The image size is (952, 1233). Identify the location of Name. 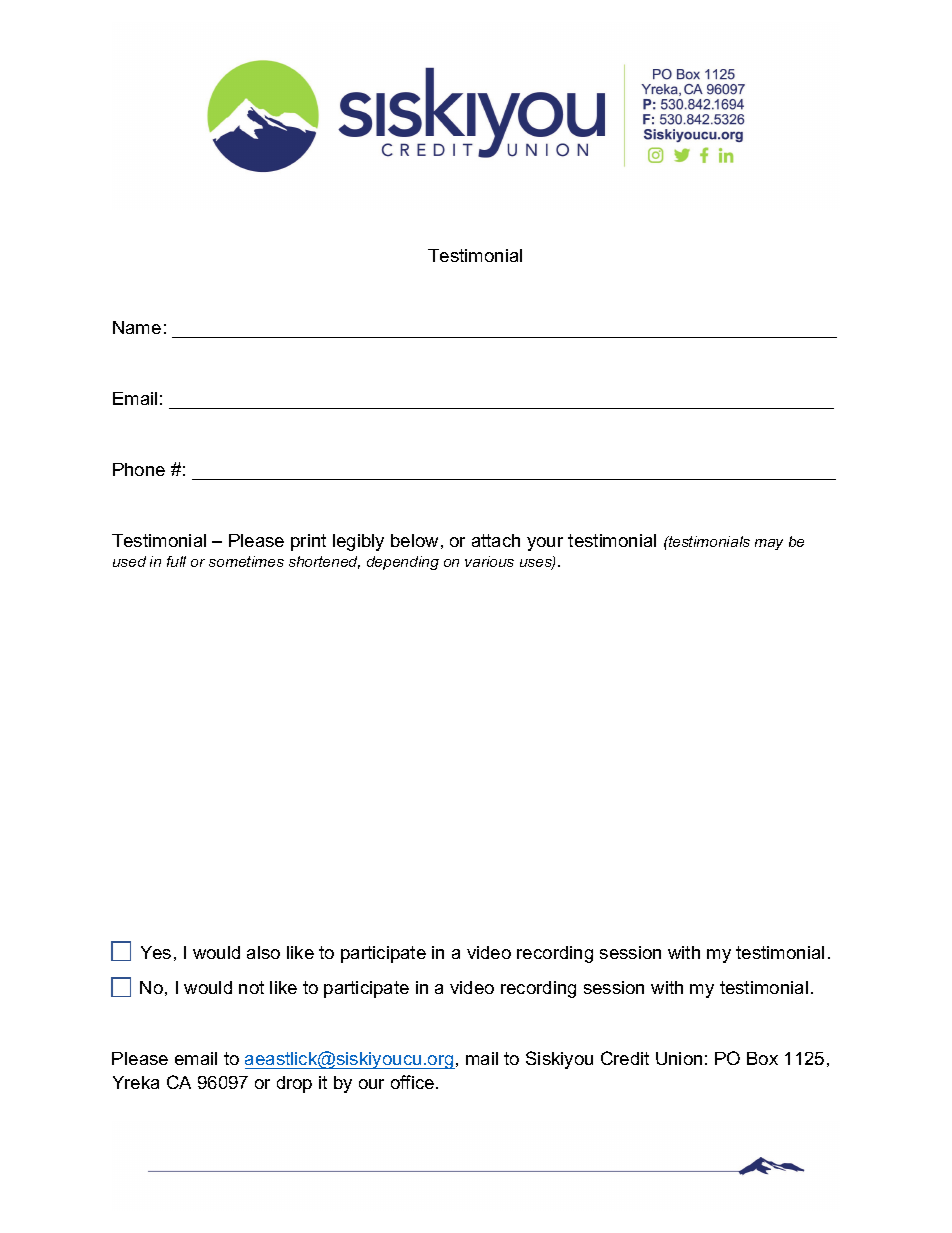
(137, 327).
